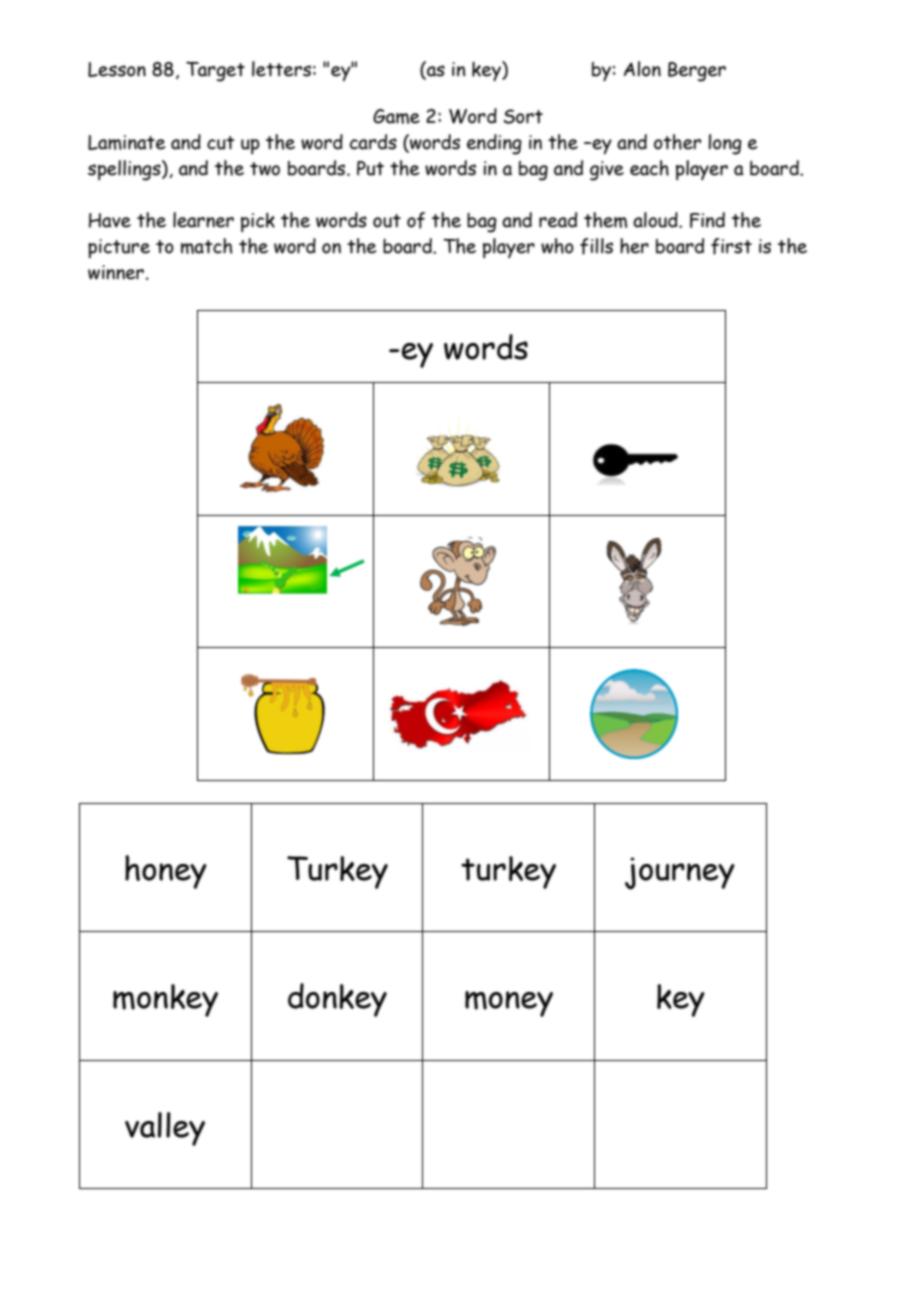  I want to click on winner, so click(116, 272).
